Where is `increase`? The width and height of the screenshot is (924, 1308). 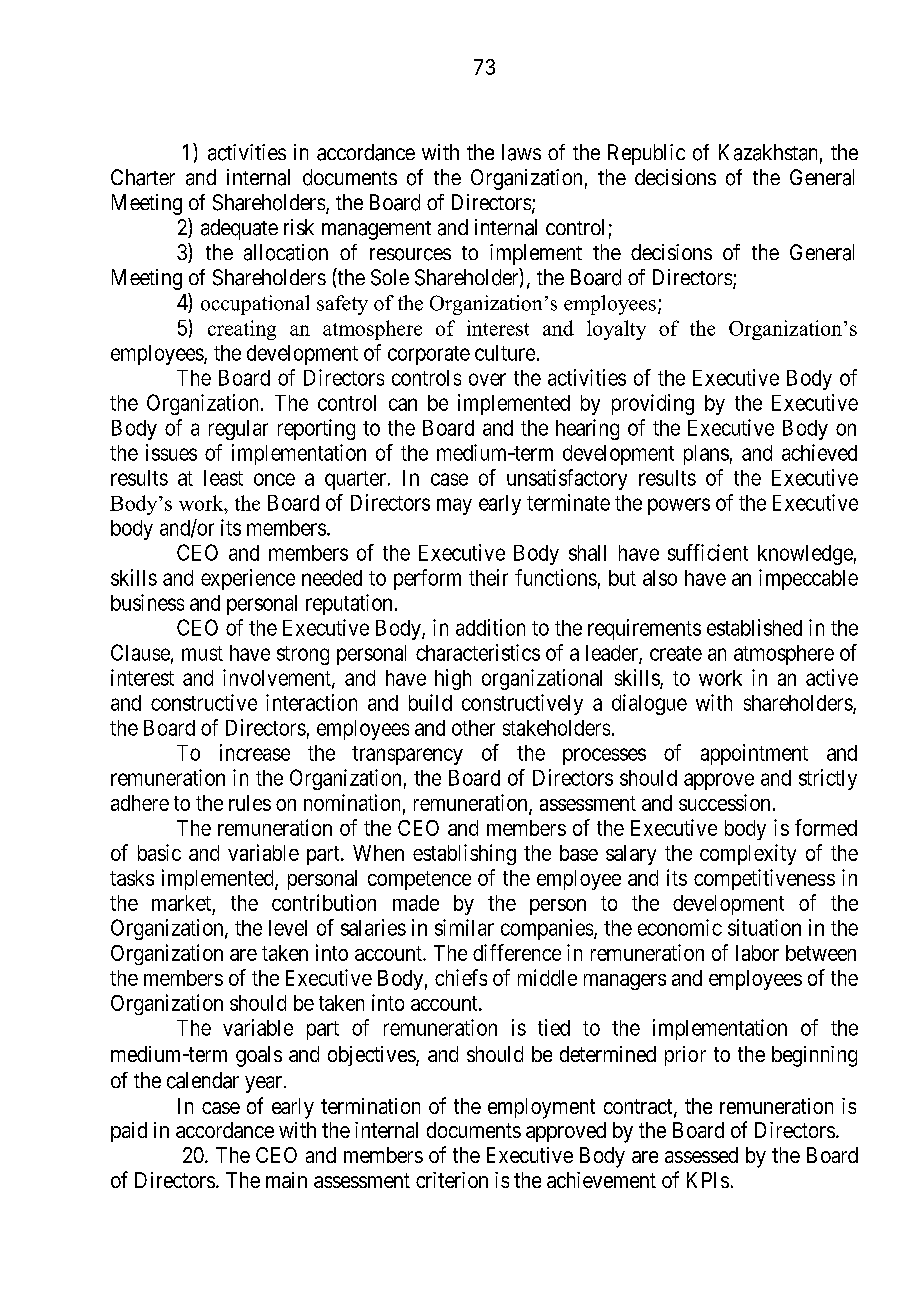
increase is located at coordinates (255, 752).
